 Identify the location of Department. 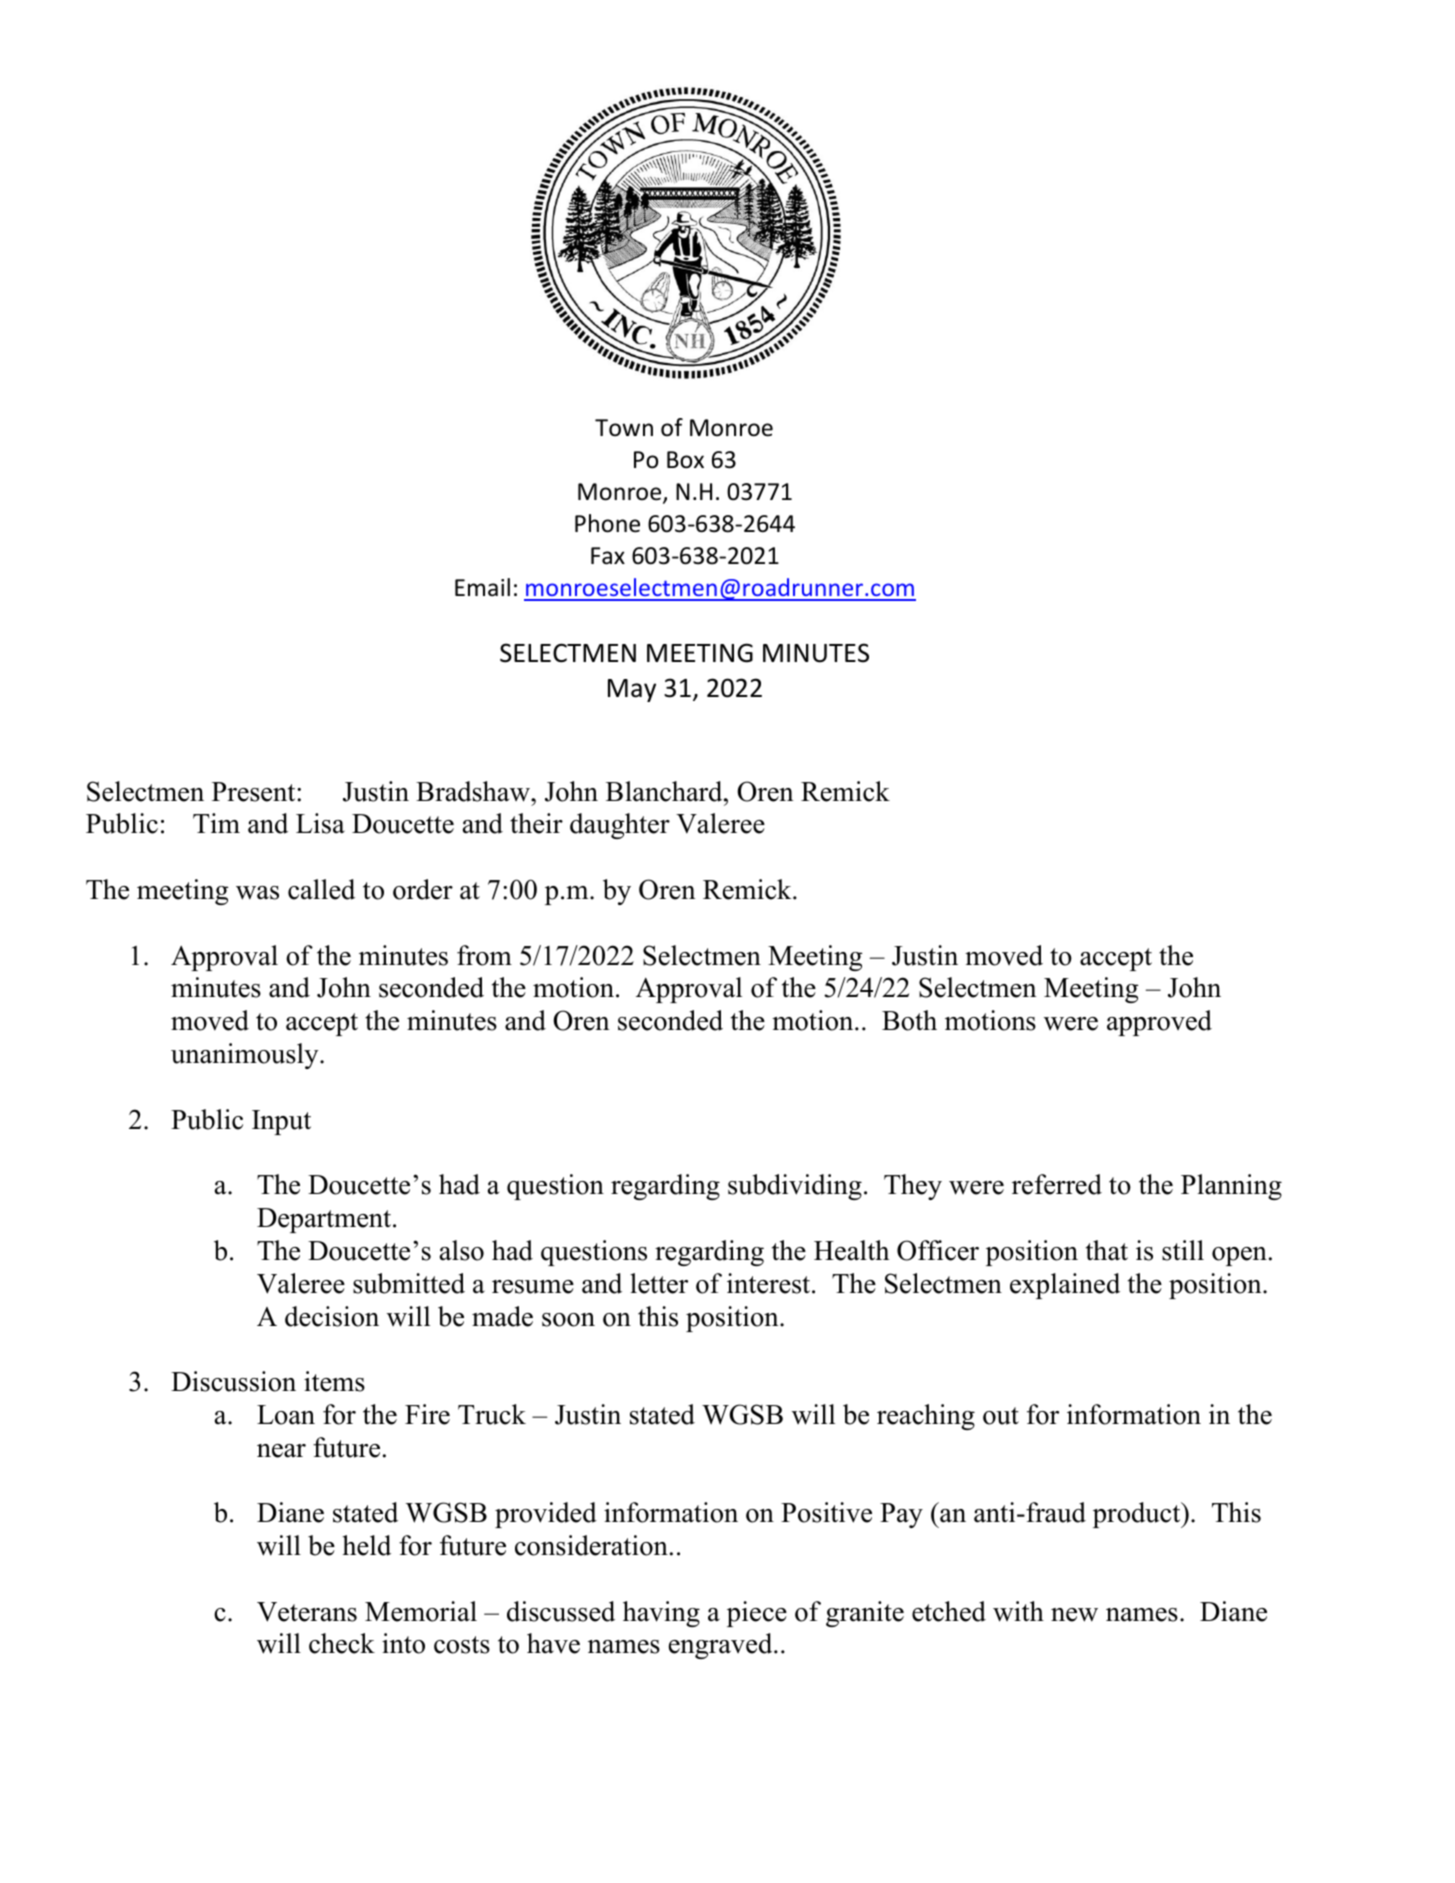
(325, 1220).
